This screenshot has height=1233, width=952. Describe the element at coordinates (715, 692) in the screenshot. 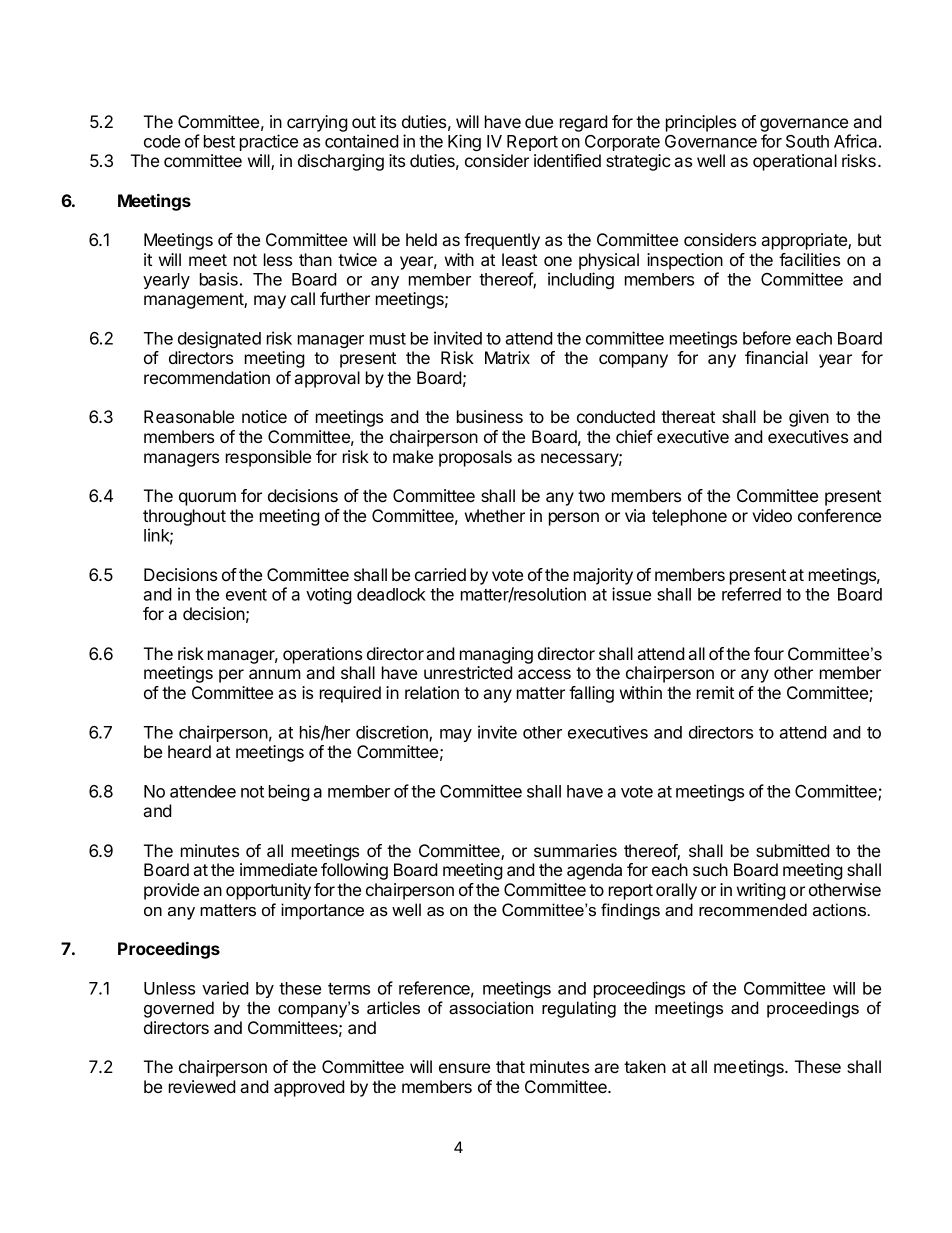

I see `remit` at that location.
